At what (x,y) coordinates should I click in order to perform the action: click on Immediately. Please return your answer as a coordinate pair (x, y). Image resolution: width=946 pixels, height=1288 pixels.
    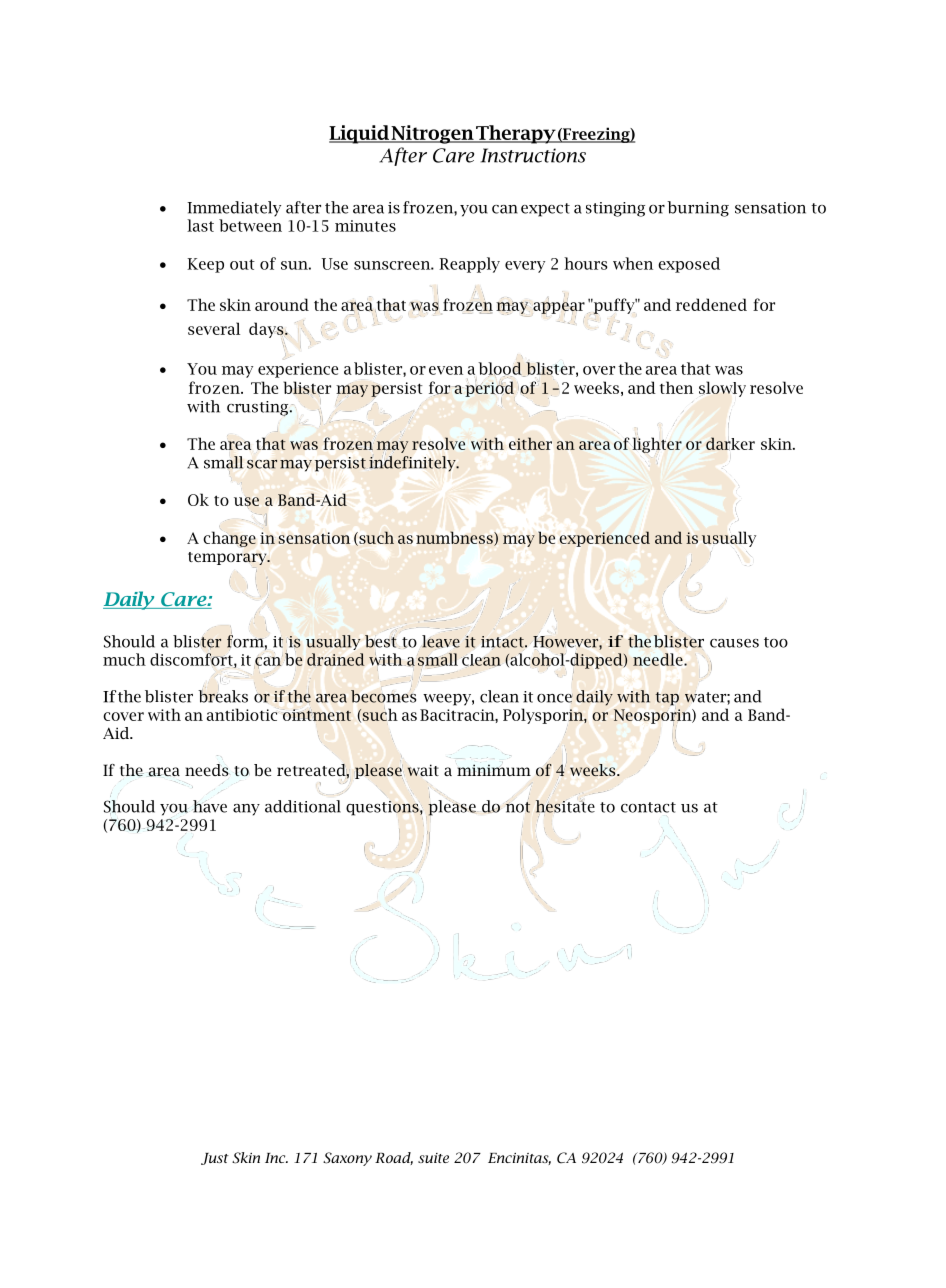
    Looking at the image, I should click on (234, 209).
